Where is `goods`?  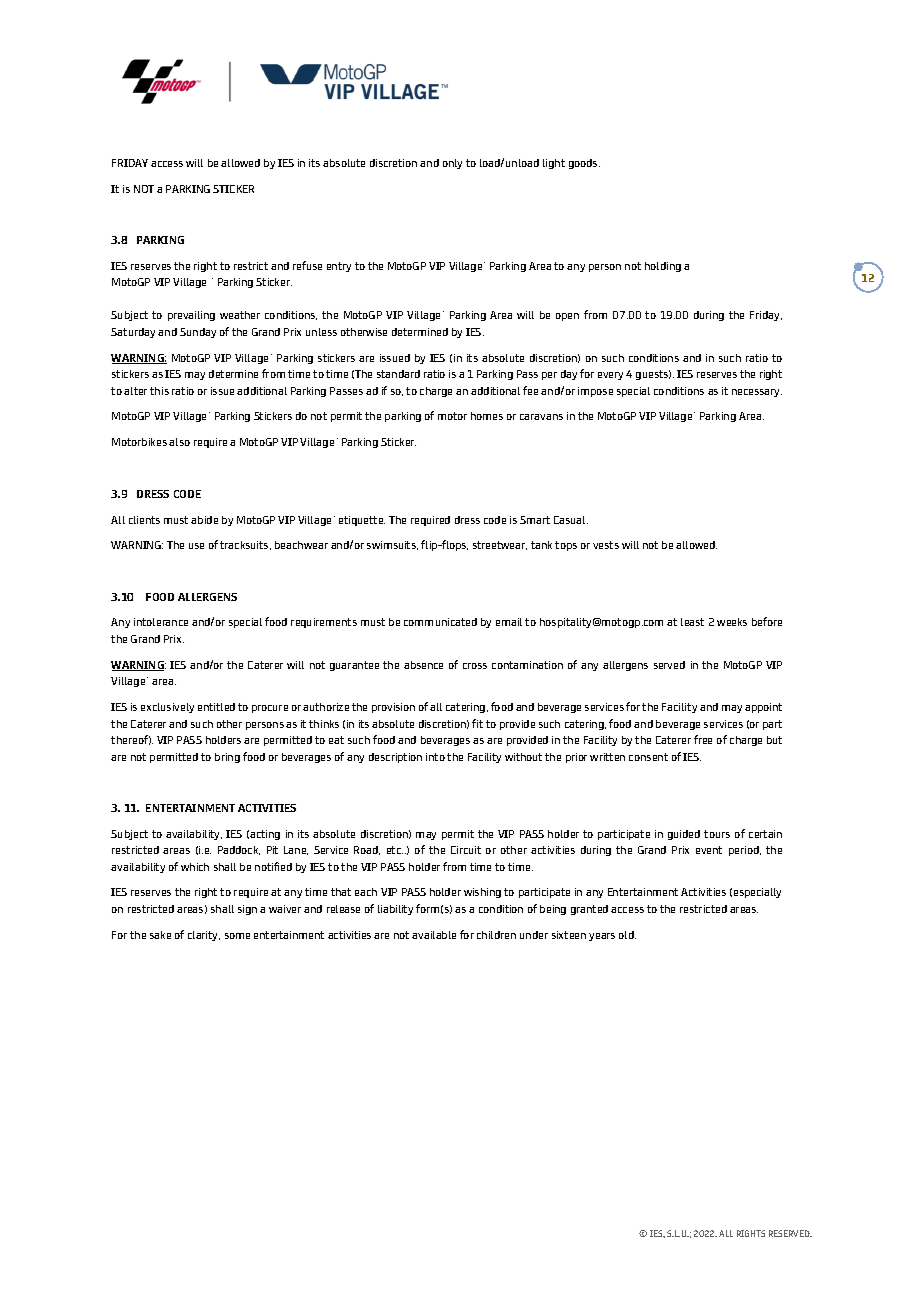
goods is located at coordinates (584, 164).
